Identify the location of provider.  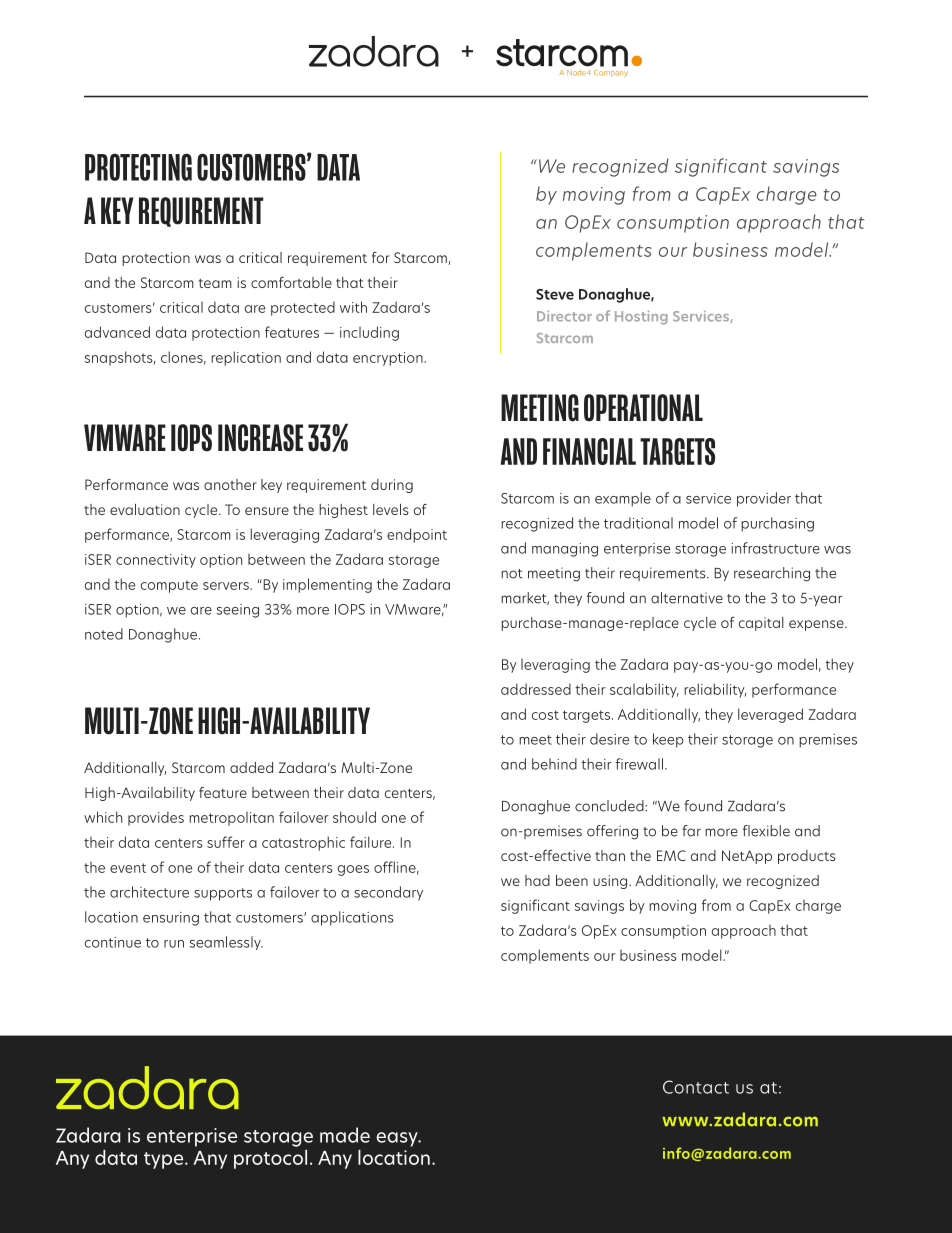
(764, 499).
